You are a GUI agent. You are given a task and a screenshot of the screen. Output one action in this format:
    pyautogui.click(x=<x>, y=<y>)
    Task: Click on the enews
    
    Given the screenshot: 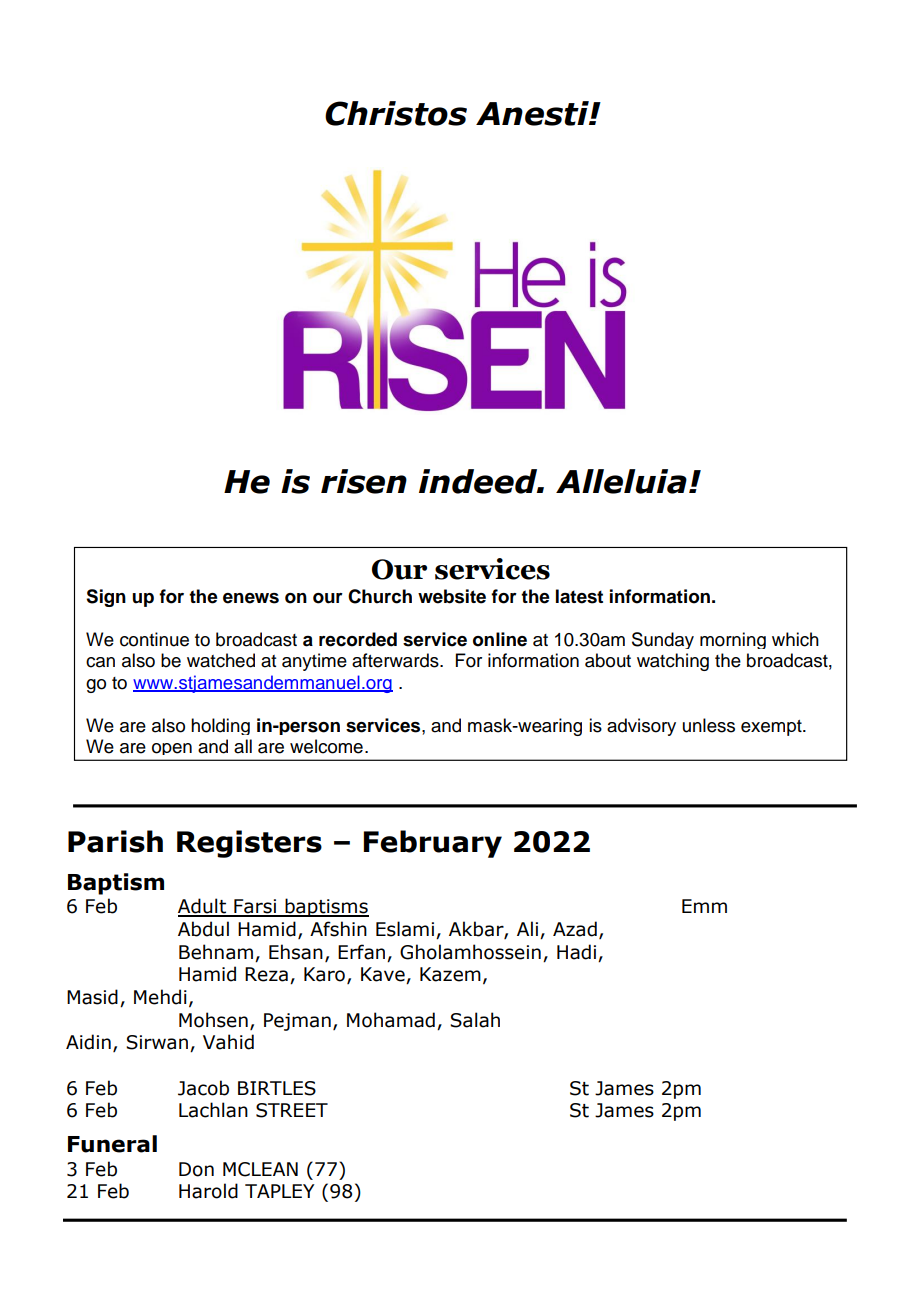 What is the action you would take?
    pyautogui.click(x=251, y=598)
